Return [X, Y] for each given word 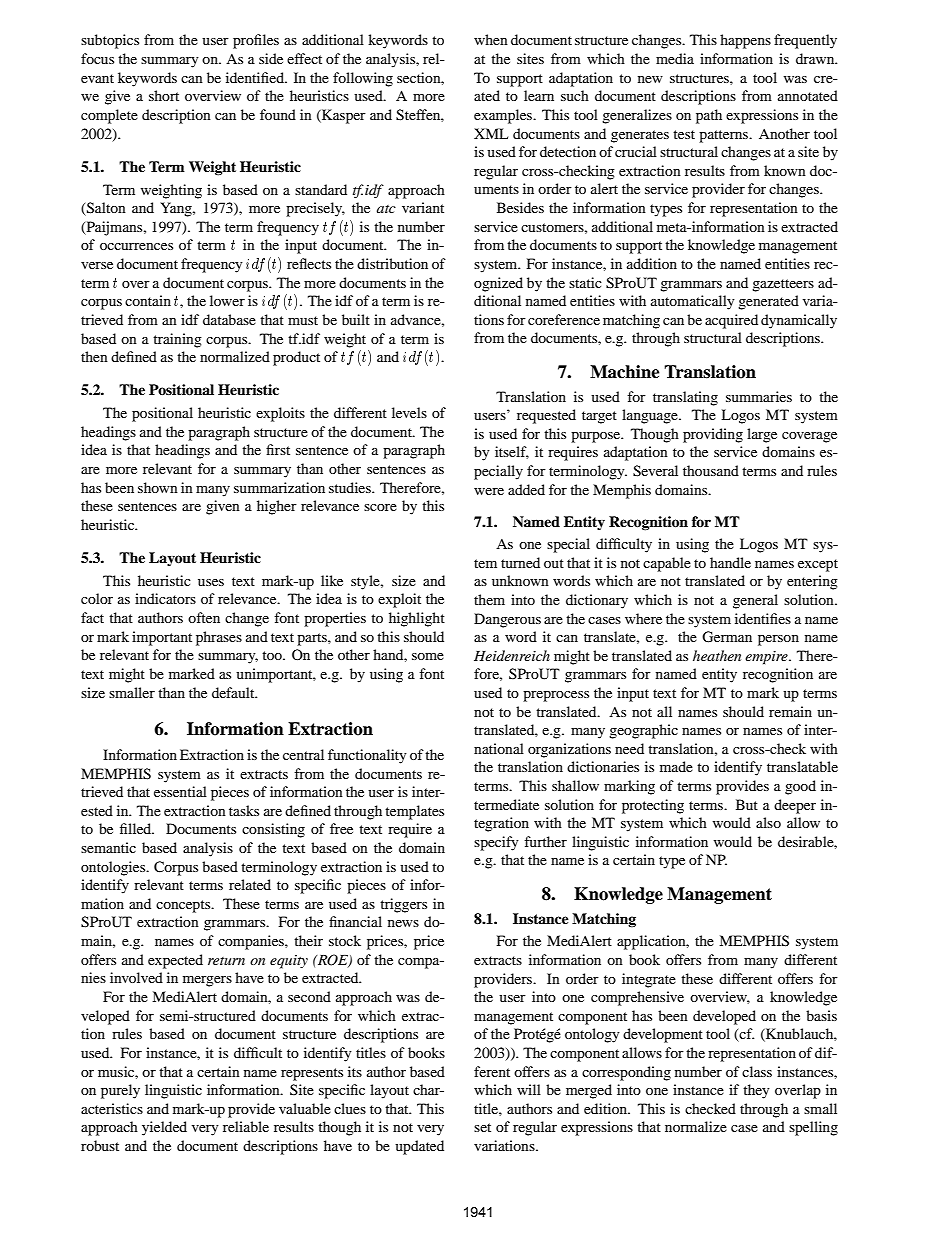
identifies [763, 618]
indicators [165, 598]
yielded [164, 1128]
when [491, 39]
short [164, 95]
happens [745, 41]
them [489, 599]
